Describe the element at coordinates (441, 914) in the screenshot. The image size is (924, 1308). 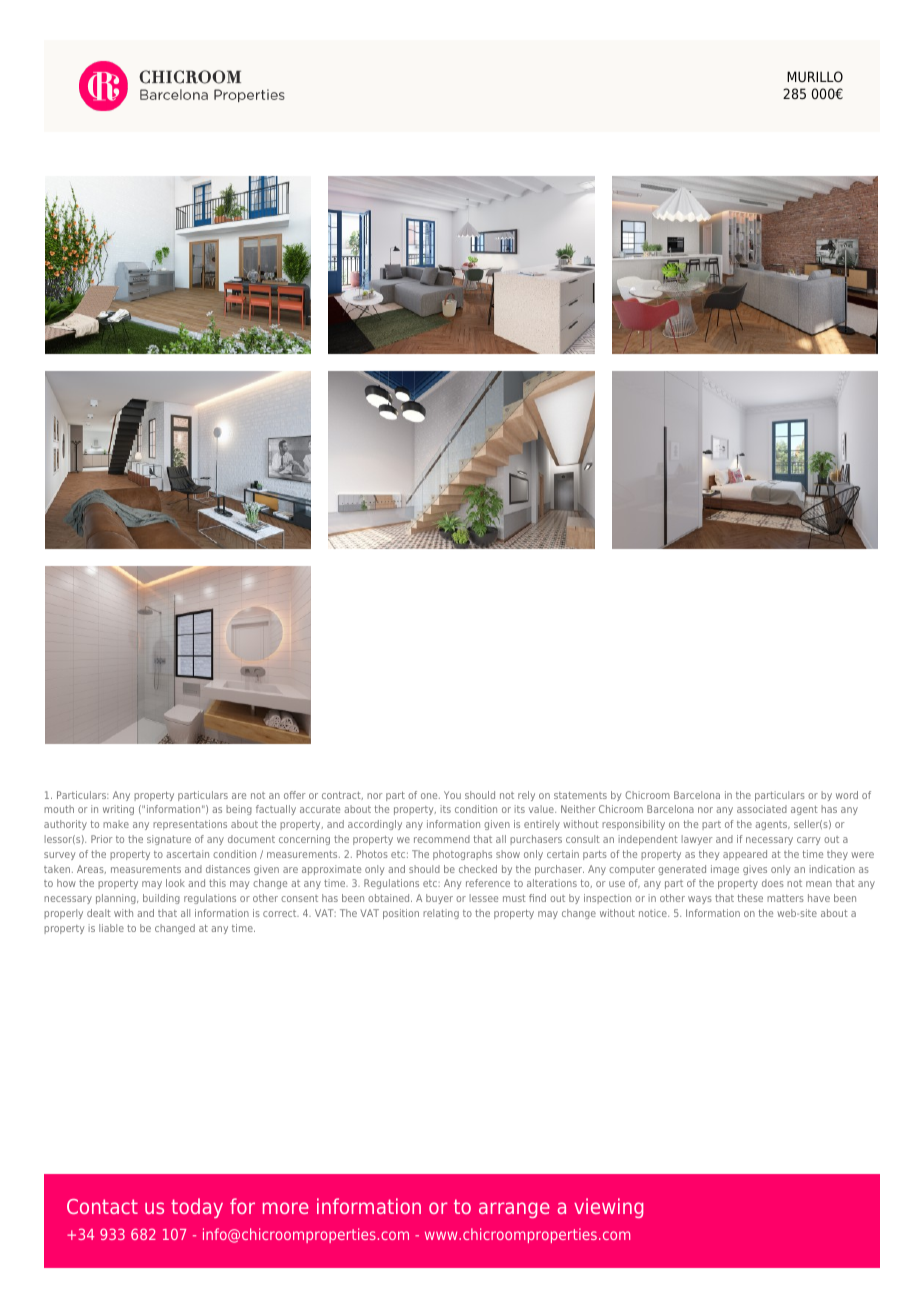
I see `relating` at that location.
